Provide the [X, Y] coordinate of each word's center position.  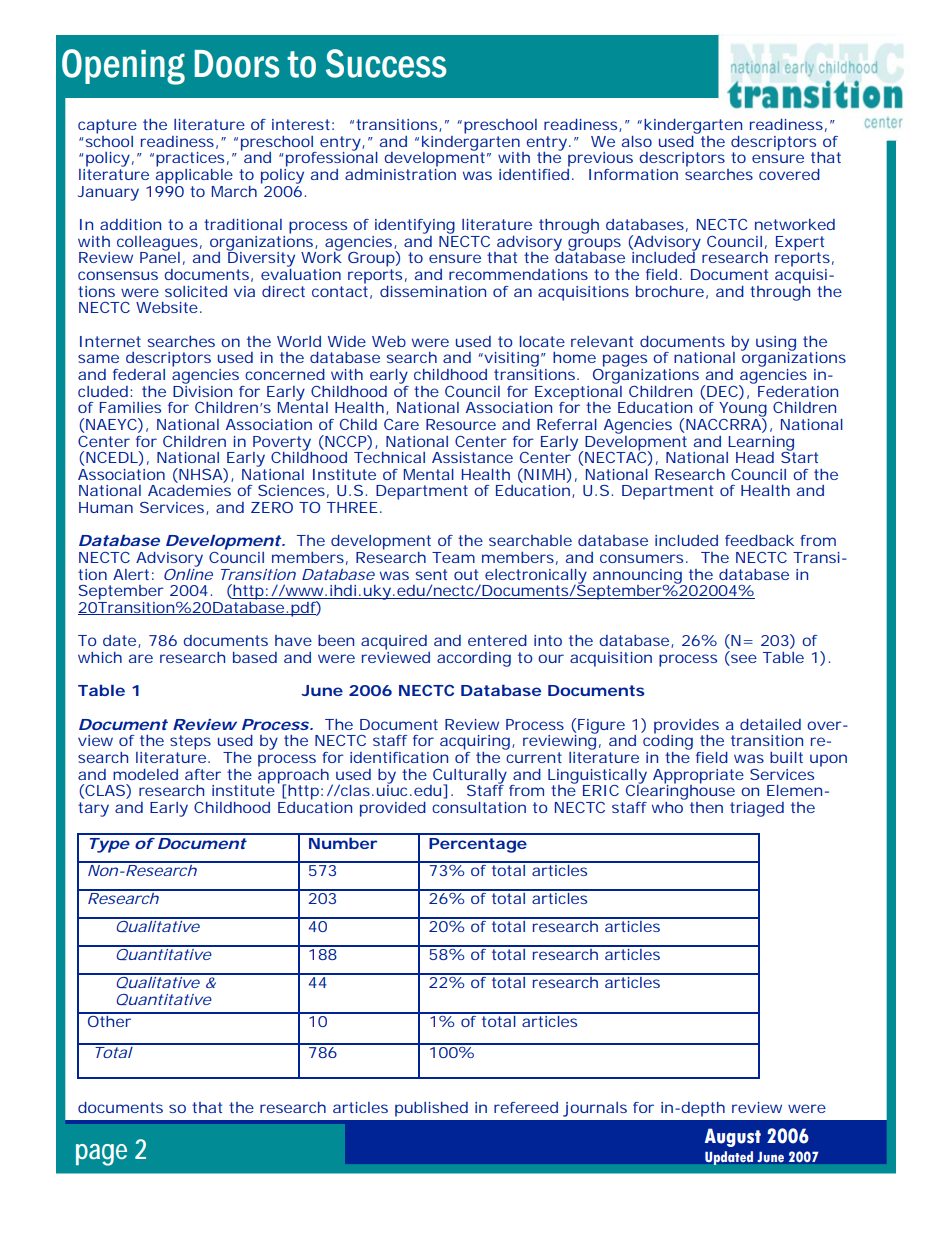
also [637, 141]
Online [188, 573]
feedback [759, 540]
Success [386, 63]
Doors [237, 64]
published [431, 1109]
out [466, 574]
